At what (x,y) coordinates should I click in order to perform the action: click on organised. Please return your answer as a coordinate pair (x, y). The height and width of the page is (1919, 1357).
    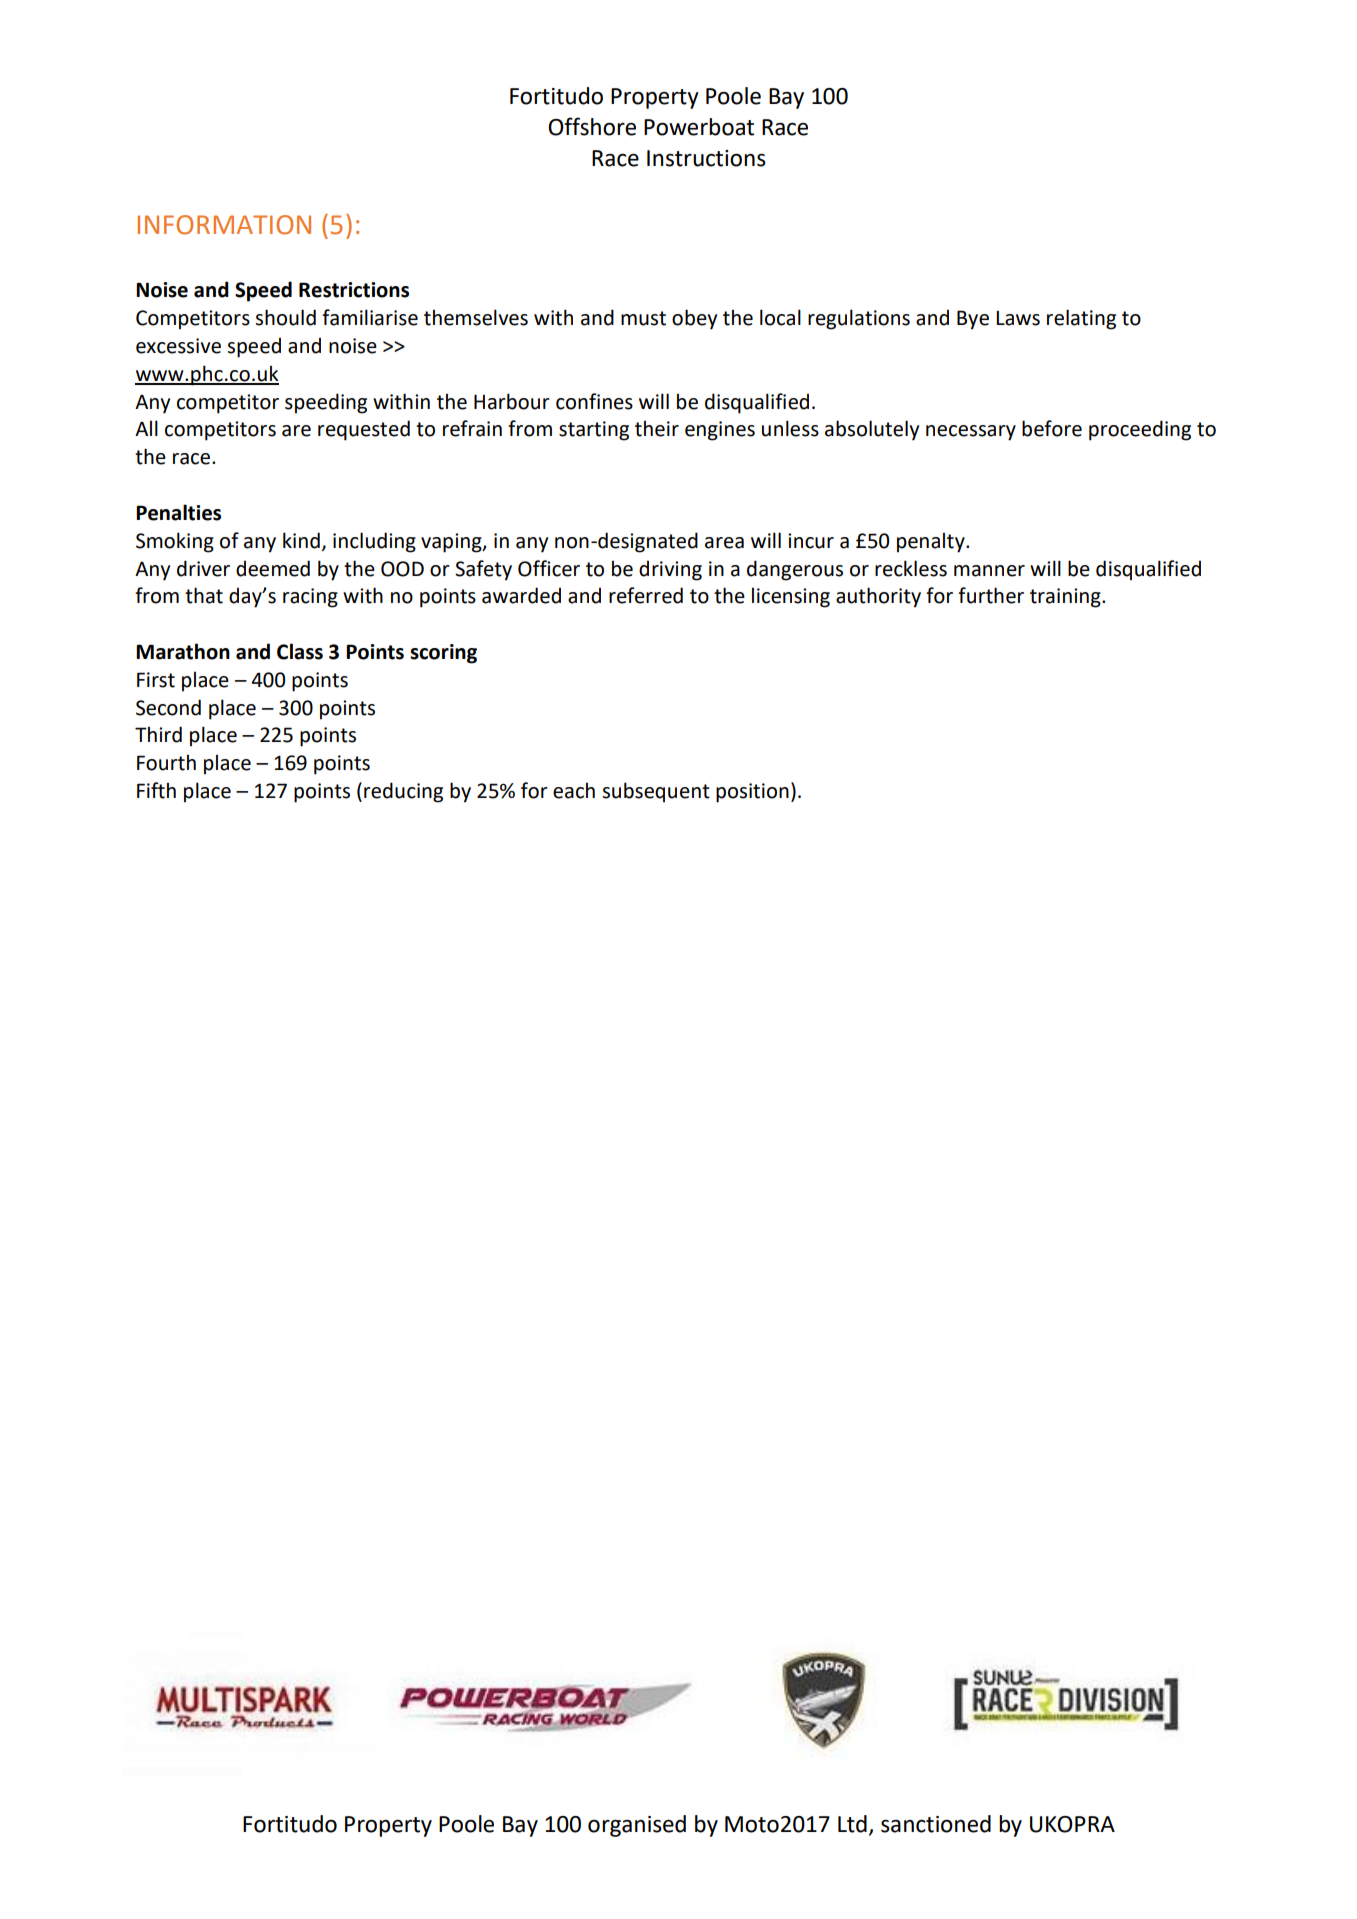
    Looking at the image, I should click on (637, 1826).
